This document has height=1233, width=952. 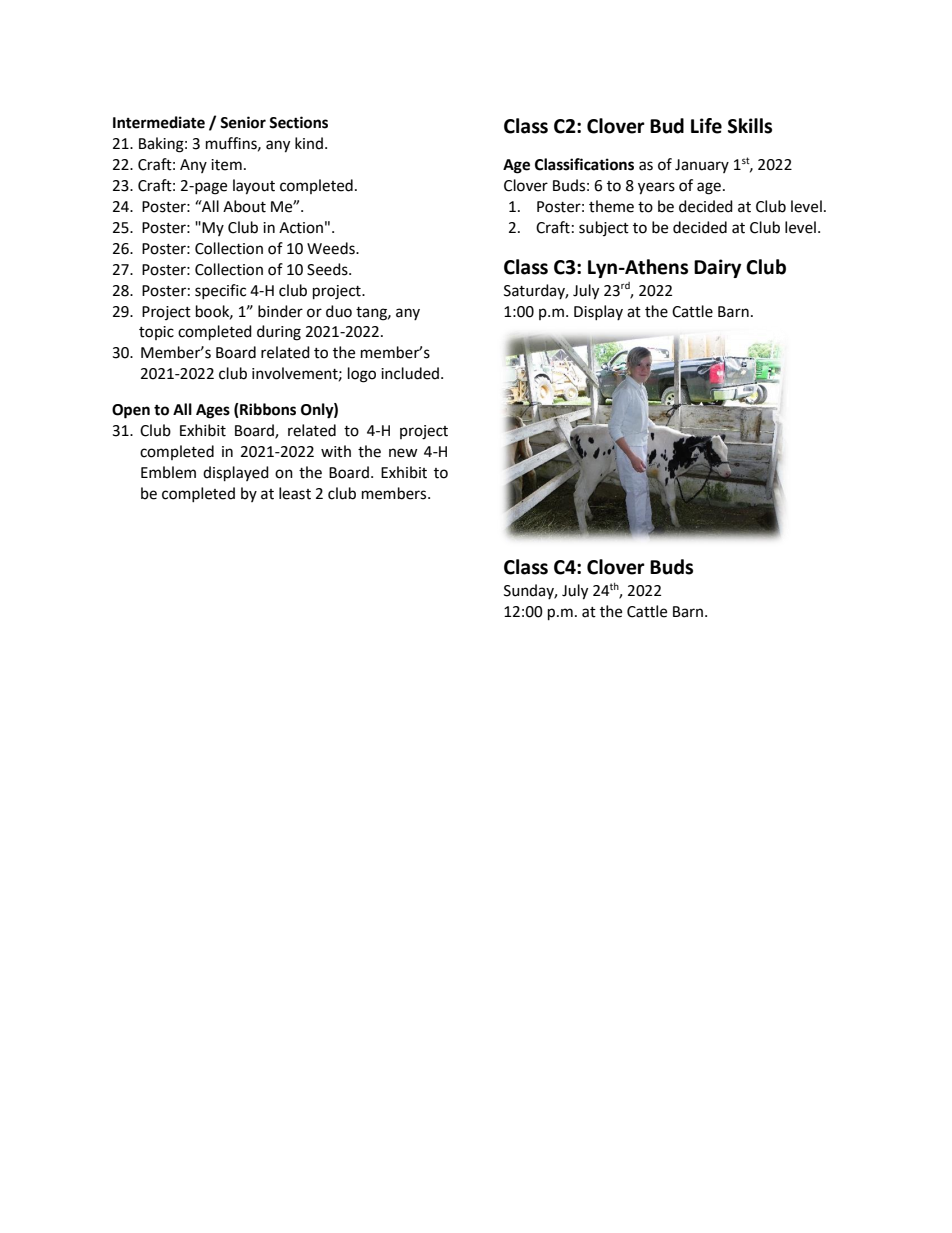 I want to click on new, so click(x=403, y=453).
